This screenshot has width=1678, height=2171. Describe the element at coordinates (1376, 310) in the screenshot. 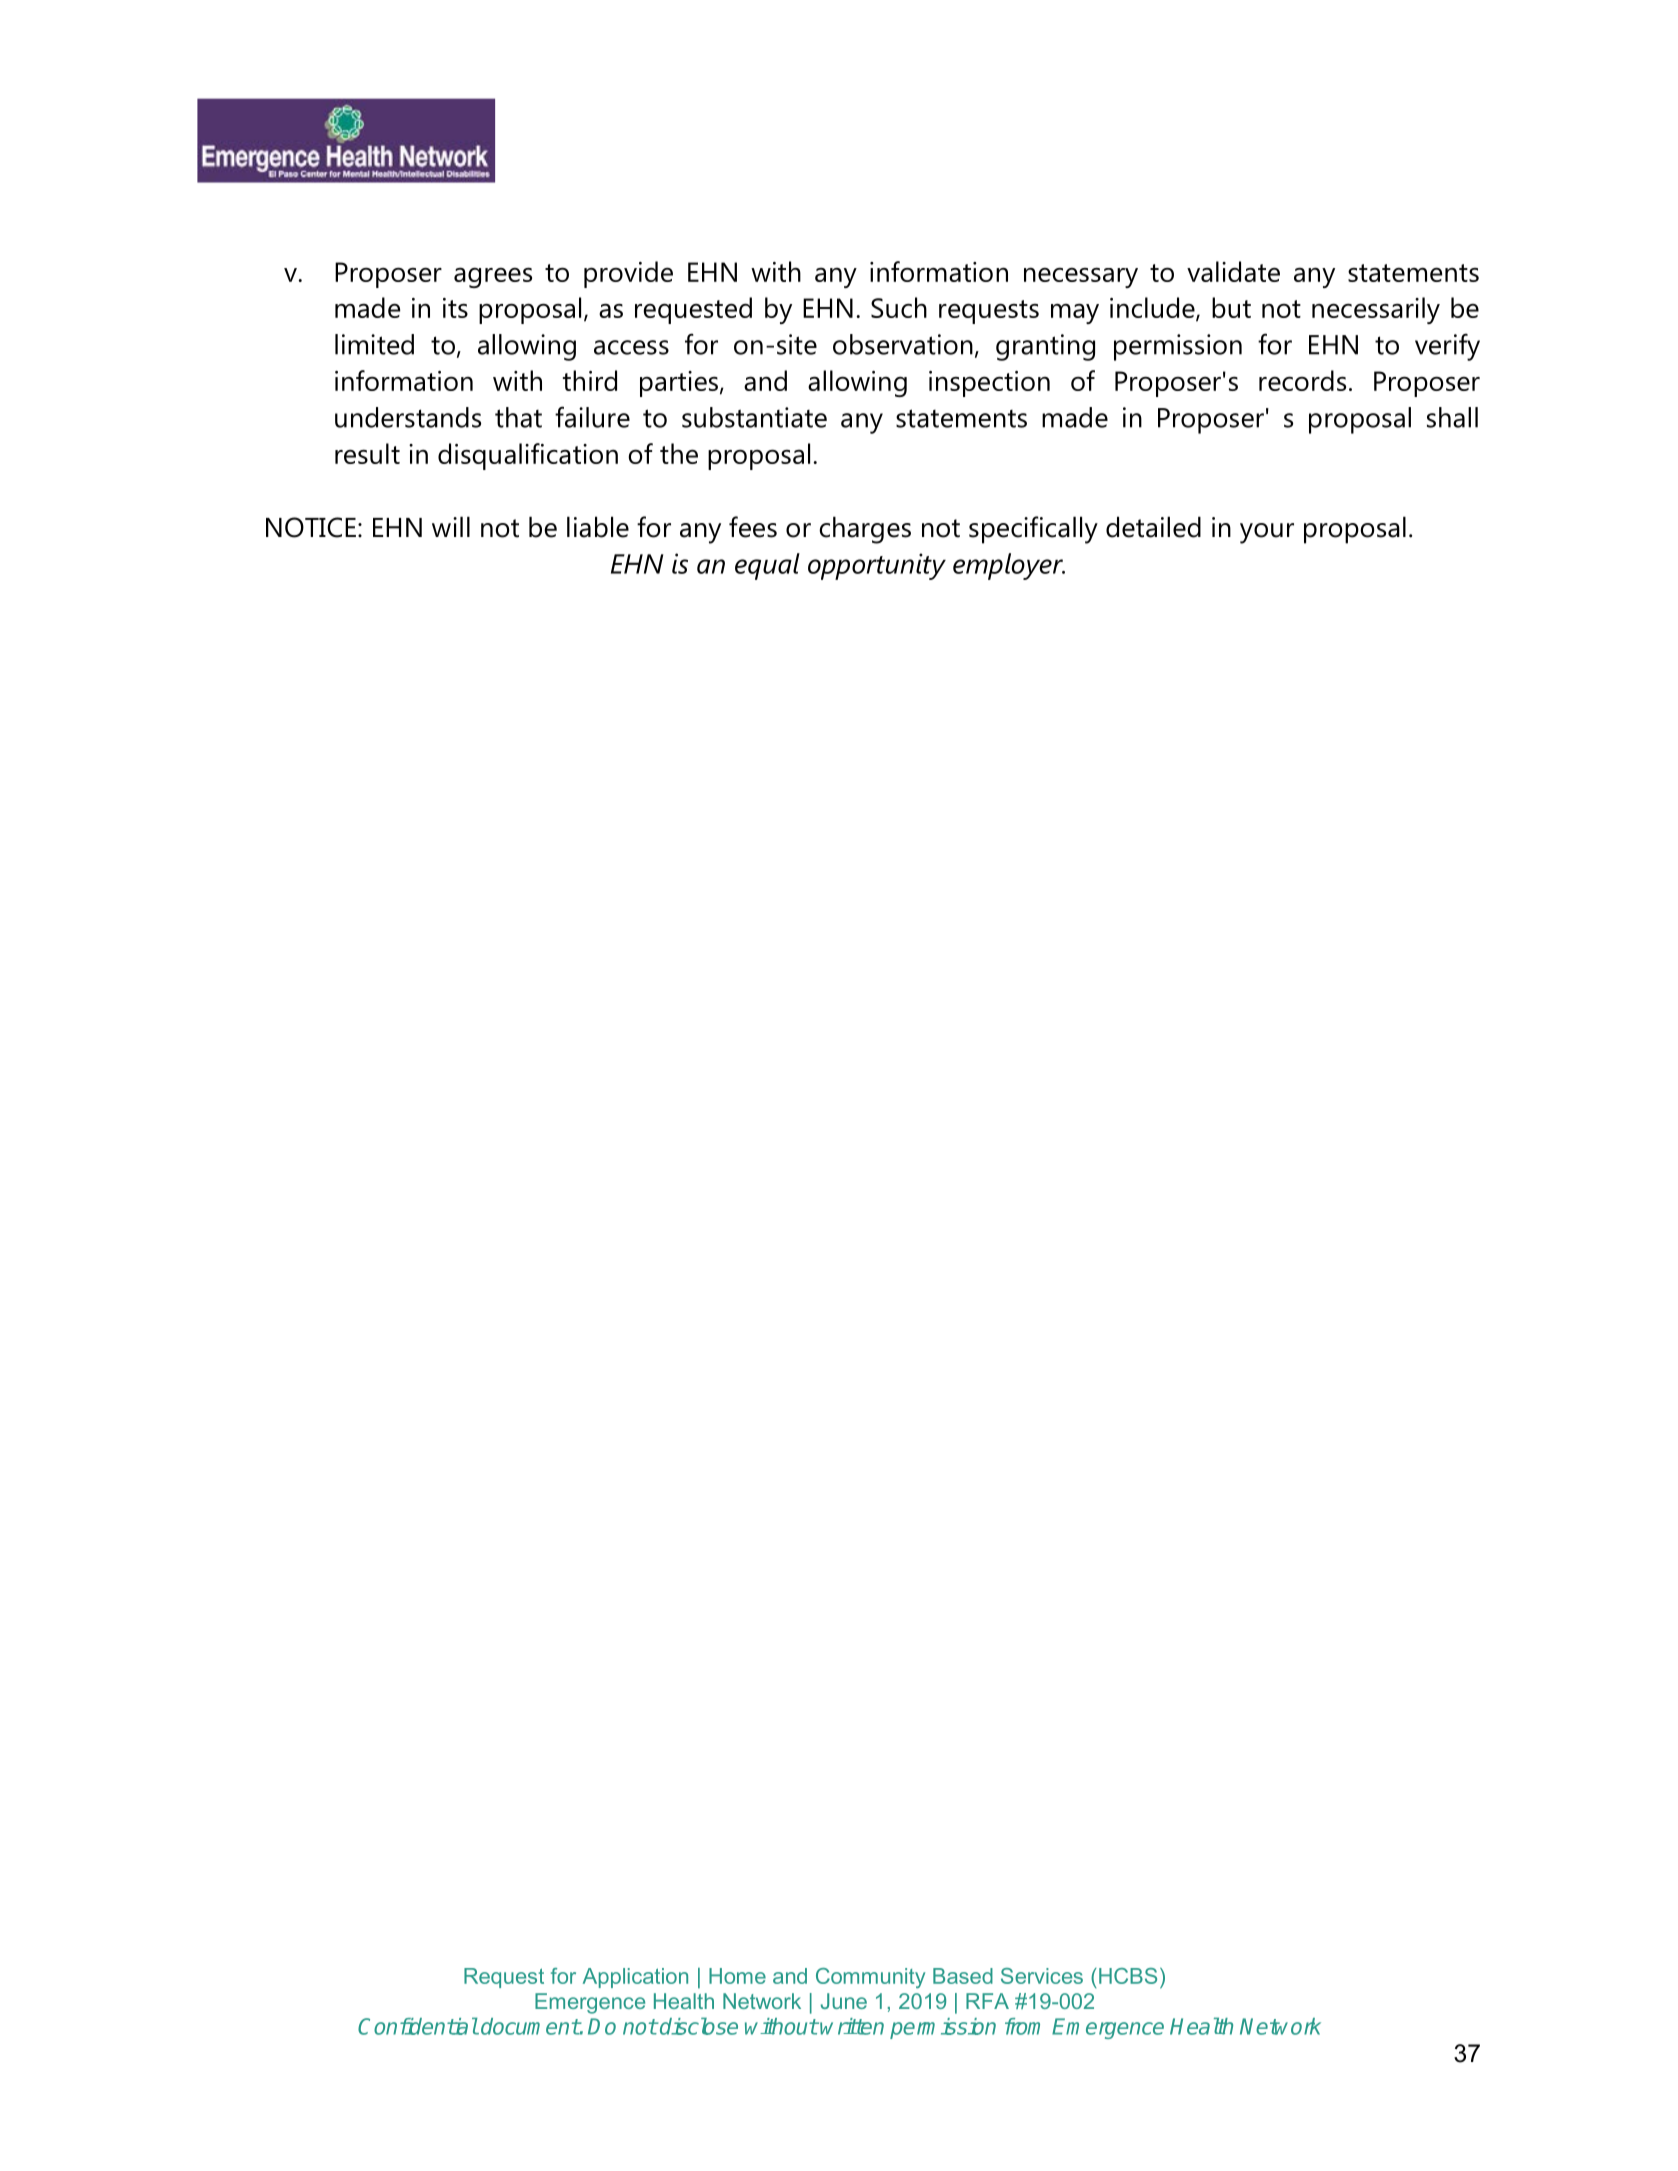

I see `necessarily` at that location.
